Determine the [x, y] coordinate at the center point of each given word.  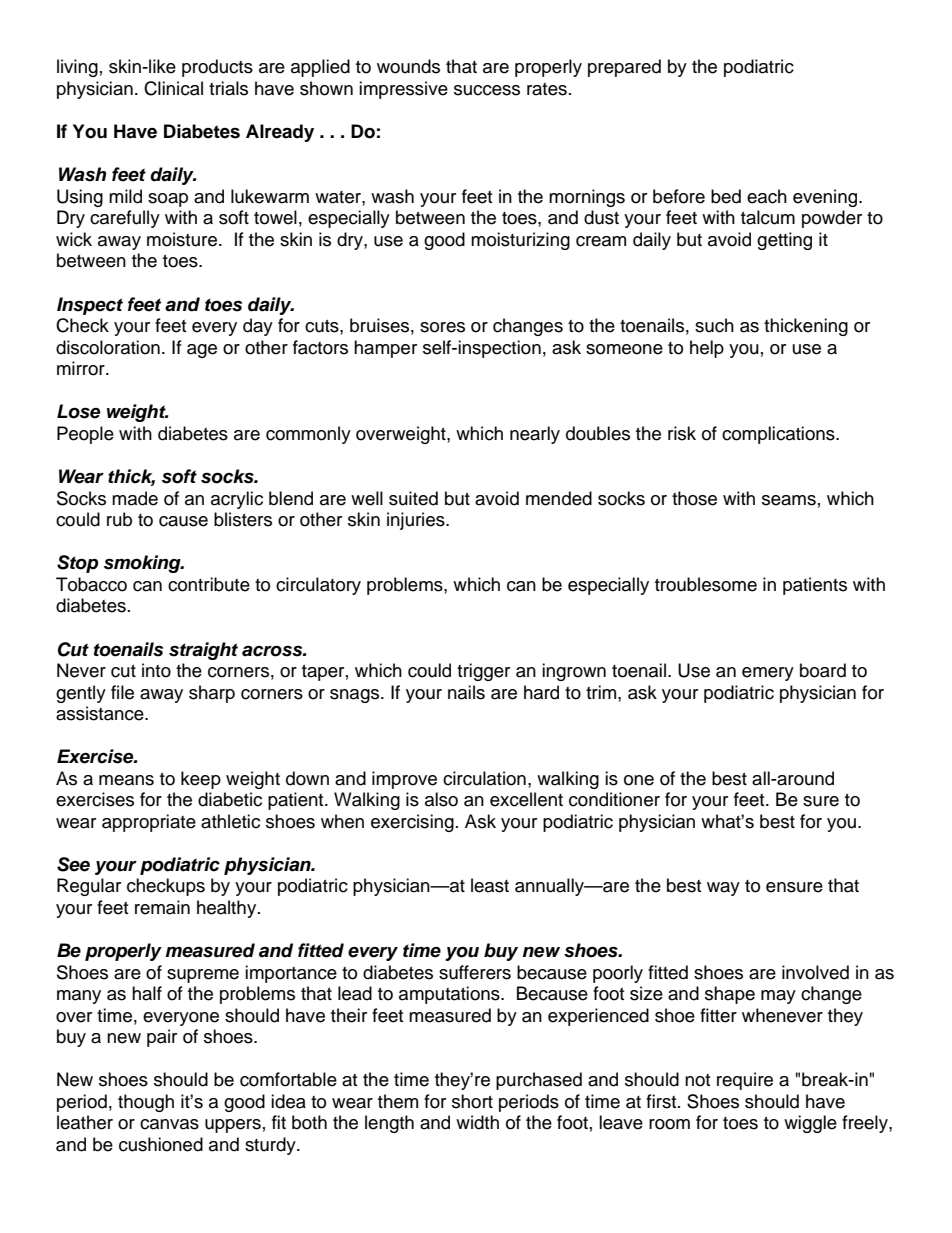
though [146, 1103]
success [487, 90]
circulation [484, 778]
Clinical [173, 88]
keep [201, 780]
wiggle [810, 1124]
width [477, 1122]
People [85, 435]
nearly [535, 435]
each [767, 196]
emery [768, 674]
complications [779, 435]
